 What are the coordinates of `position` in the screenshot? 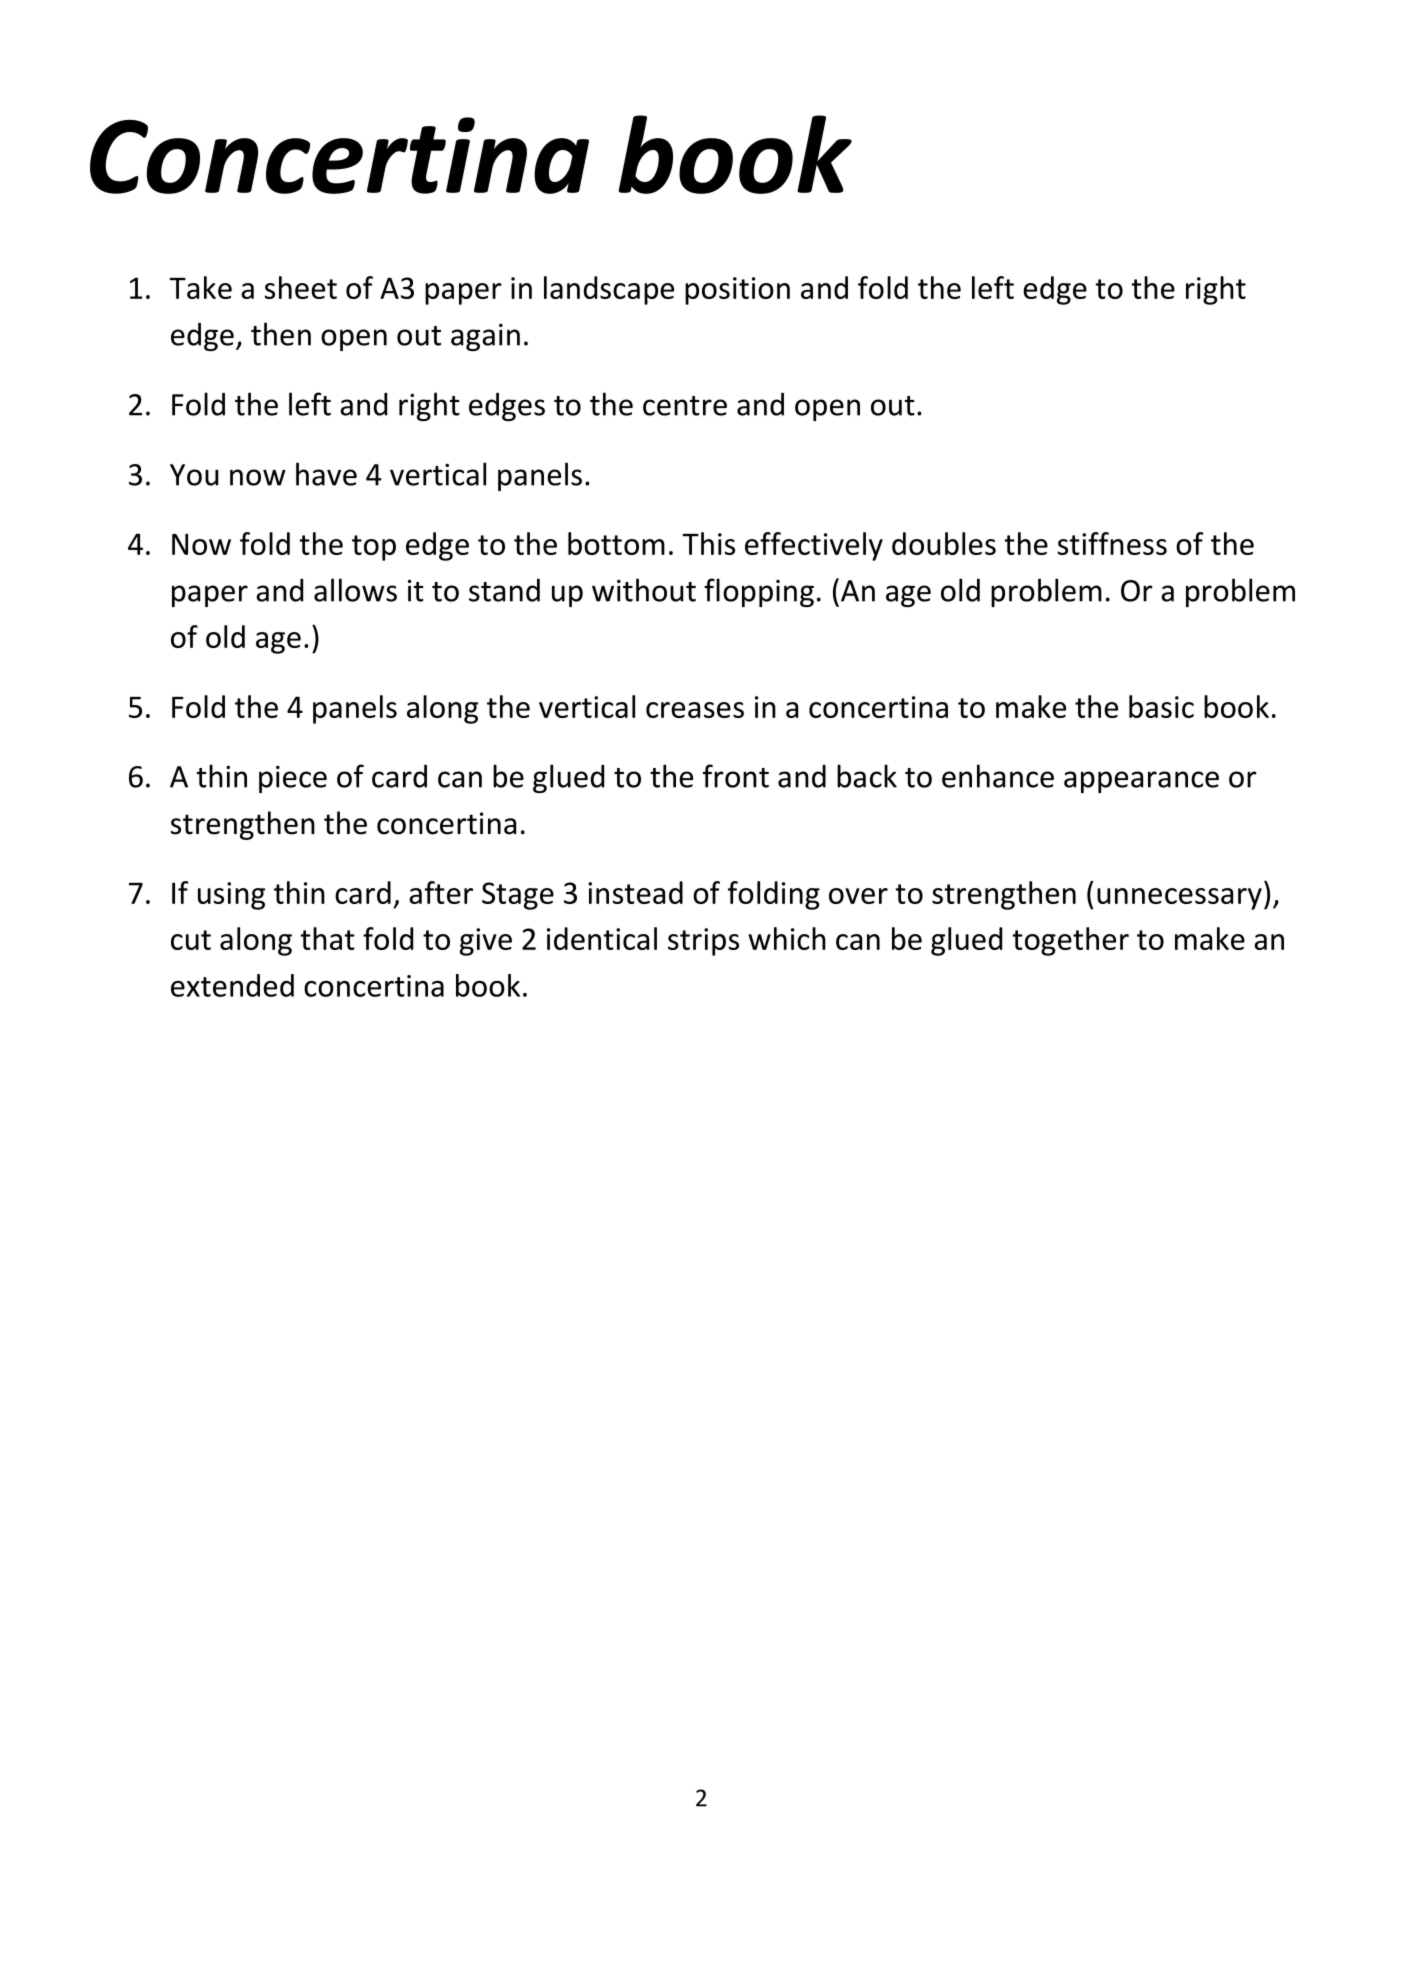 It's located at (737, 291).
